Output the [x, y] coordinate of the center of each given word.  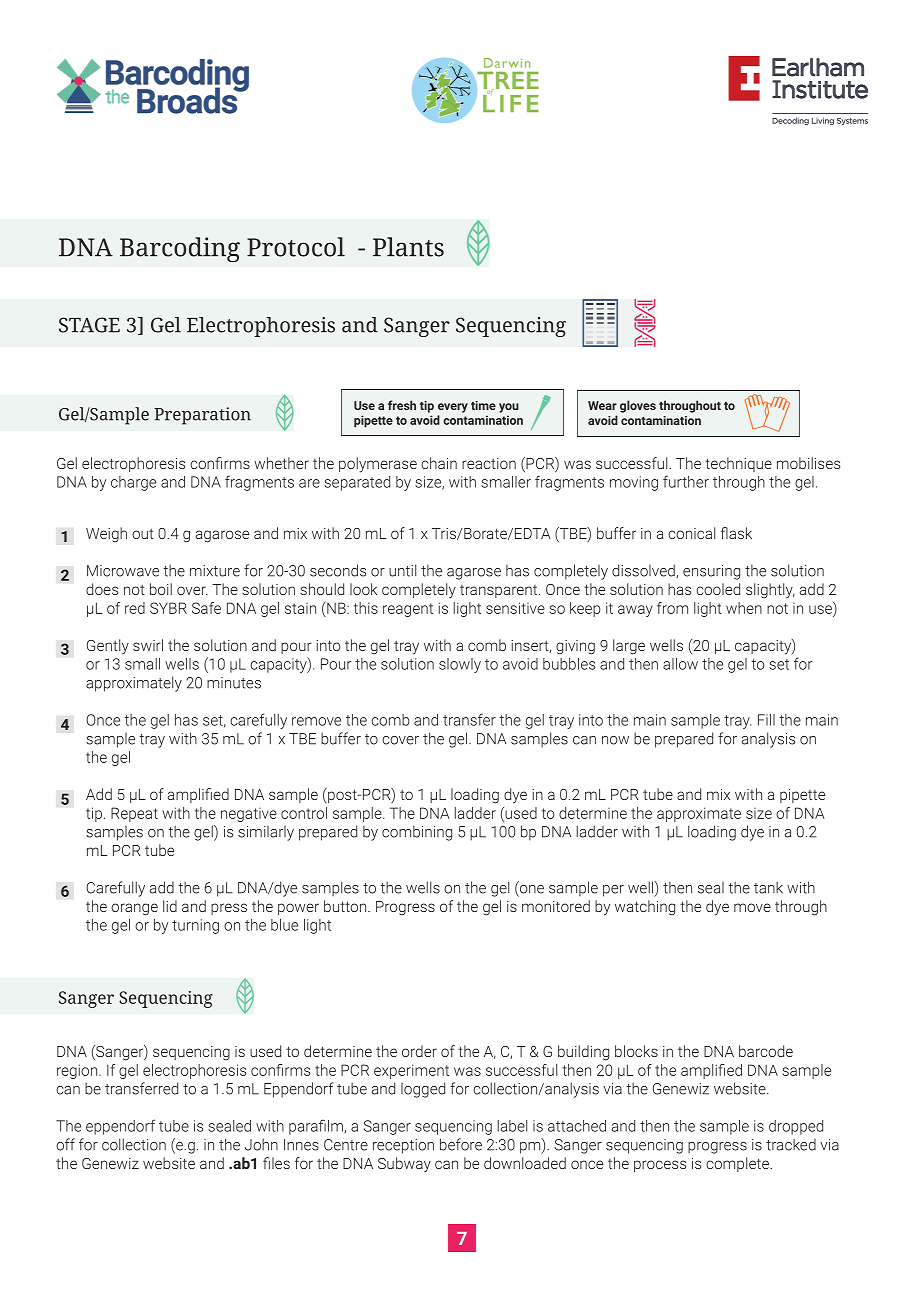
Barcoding [180, 249]
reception [403, 1146]
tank [768, 887]
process [660, 1166]
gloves [638, 406]
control [304, 813]
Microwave [123, 571]
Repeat [134, 814]
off [65, 1144]
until [402, 570]
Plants [408, 247]
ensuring [711, 572]
